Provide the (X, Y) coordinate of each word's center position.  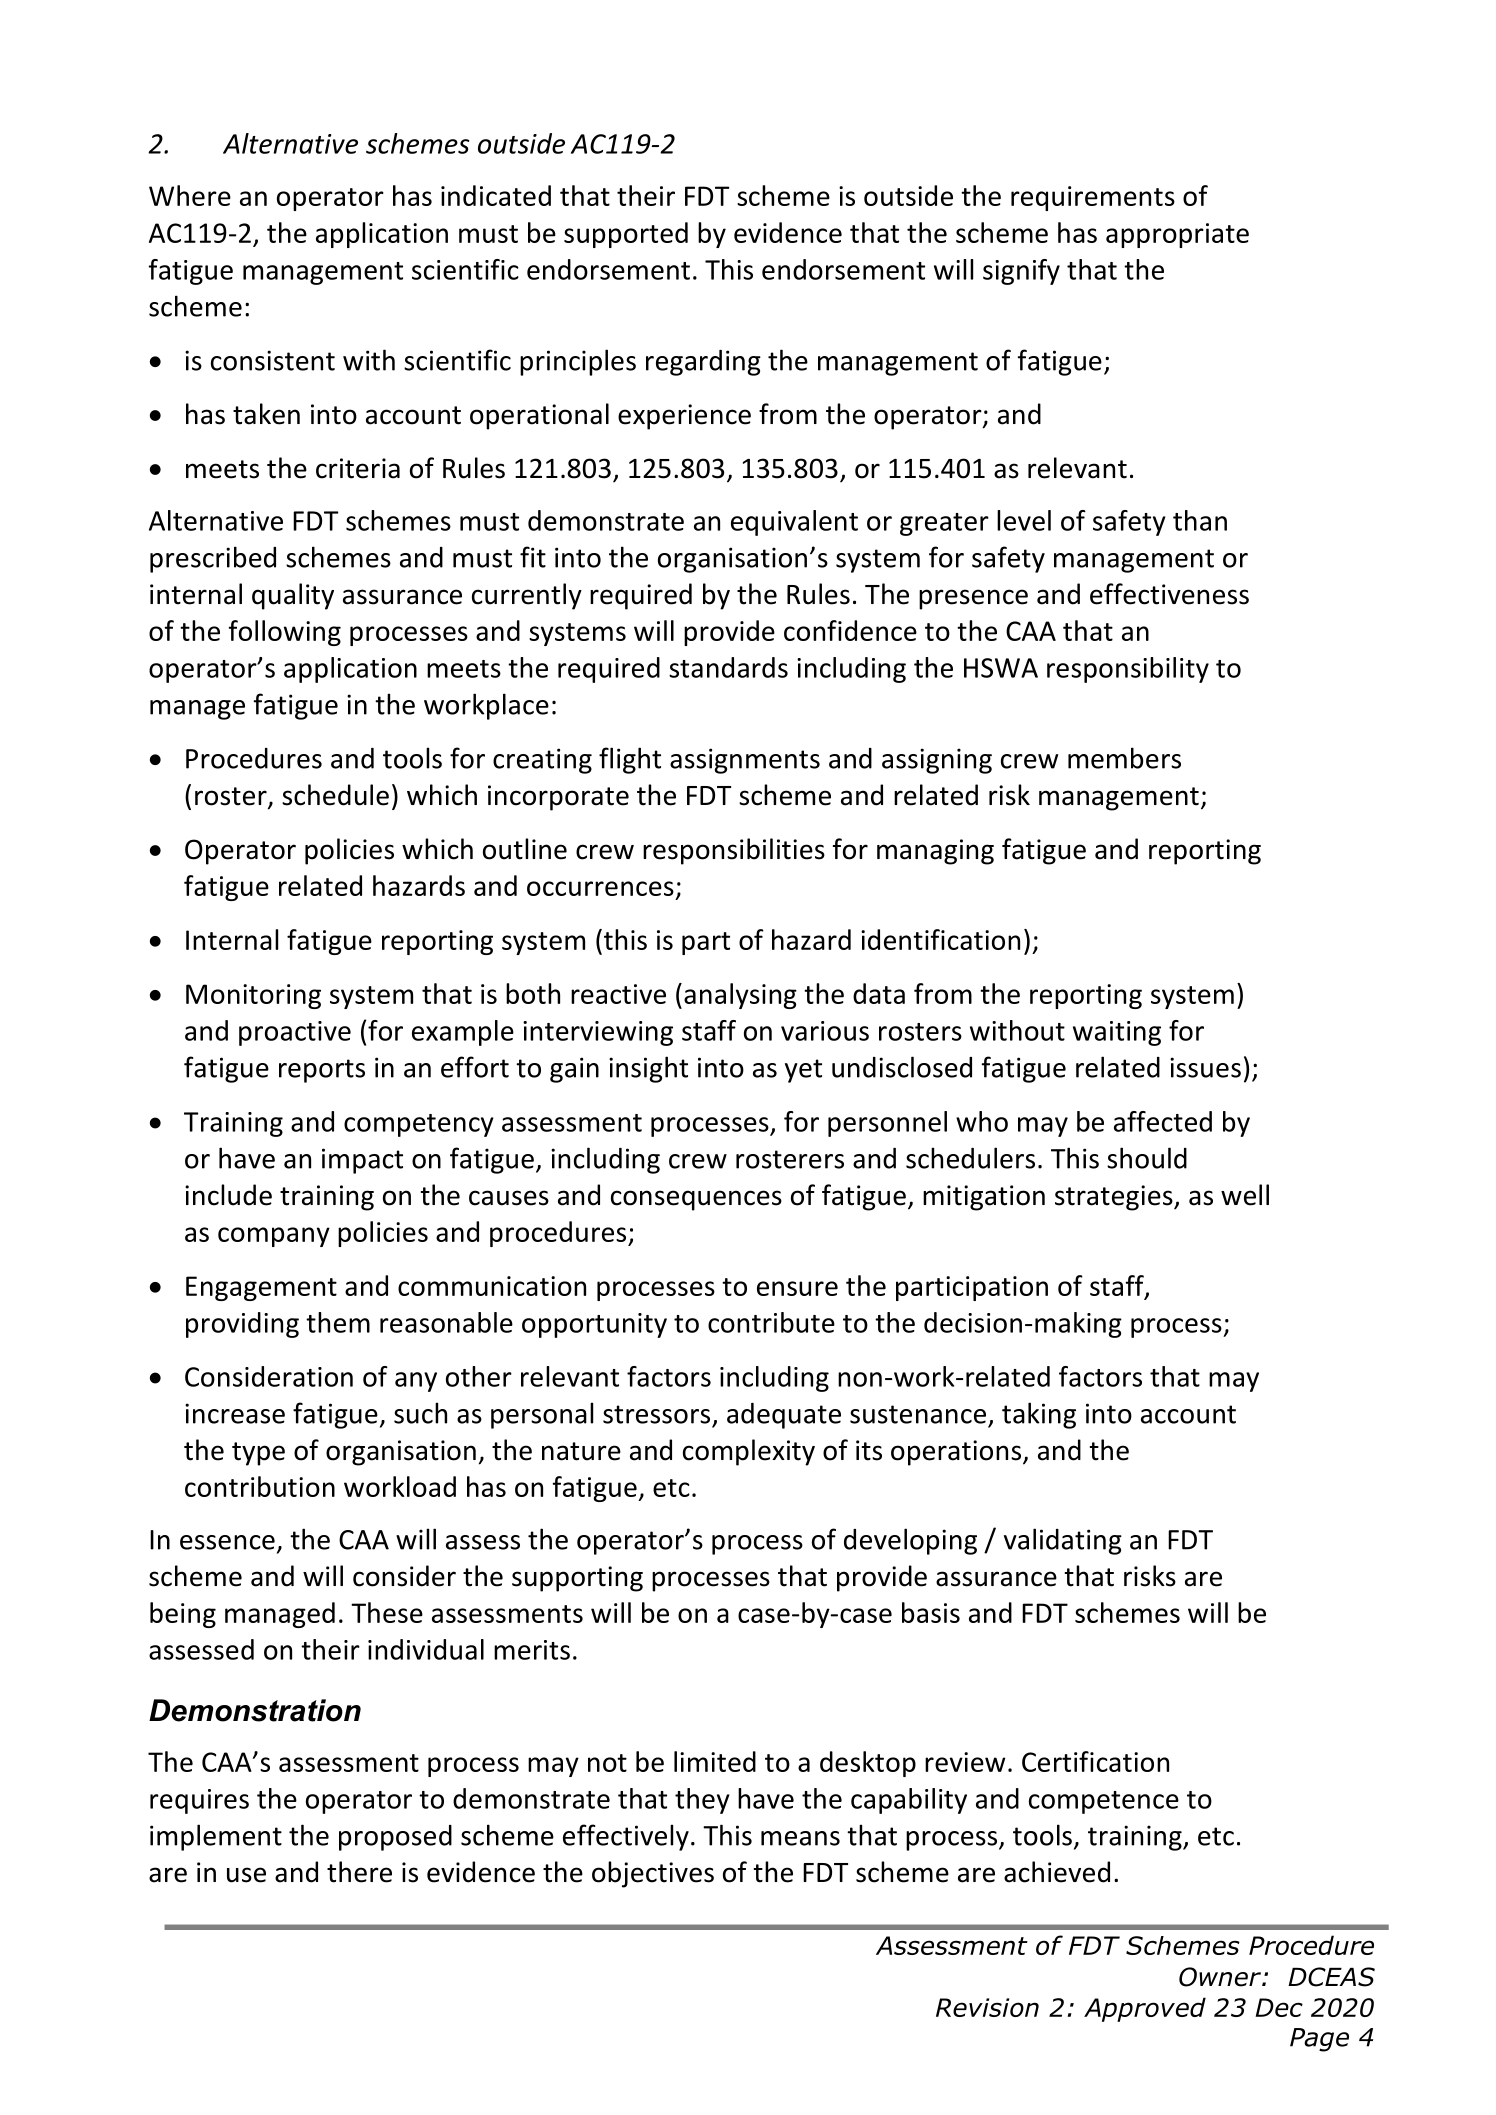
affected (1163, 1121)
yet (803, 1071)
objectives (653, 1874)
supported (626, 235)
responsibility (1128, 670)
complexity (749, 1452)
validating (1063, 1541)
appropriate (1177, 235)
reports (322, 1071)
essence (227, 1542)
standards (728, 667)
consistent (273, 360)
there (359, 1872)
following (285, 633)
